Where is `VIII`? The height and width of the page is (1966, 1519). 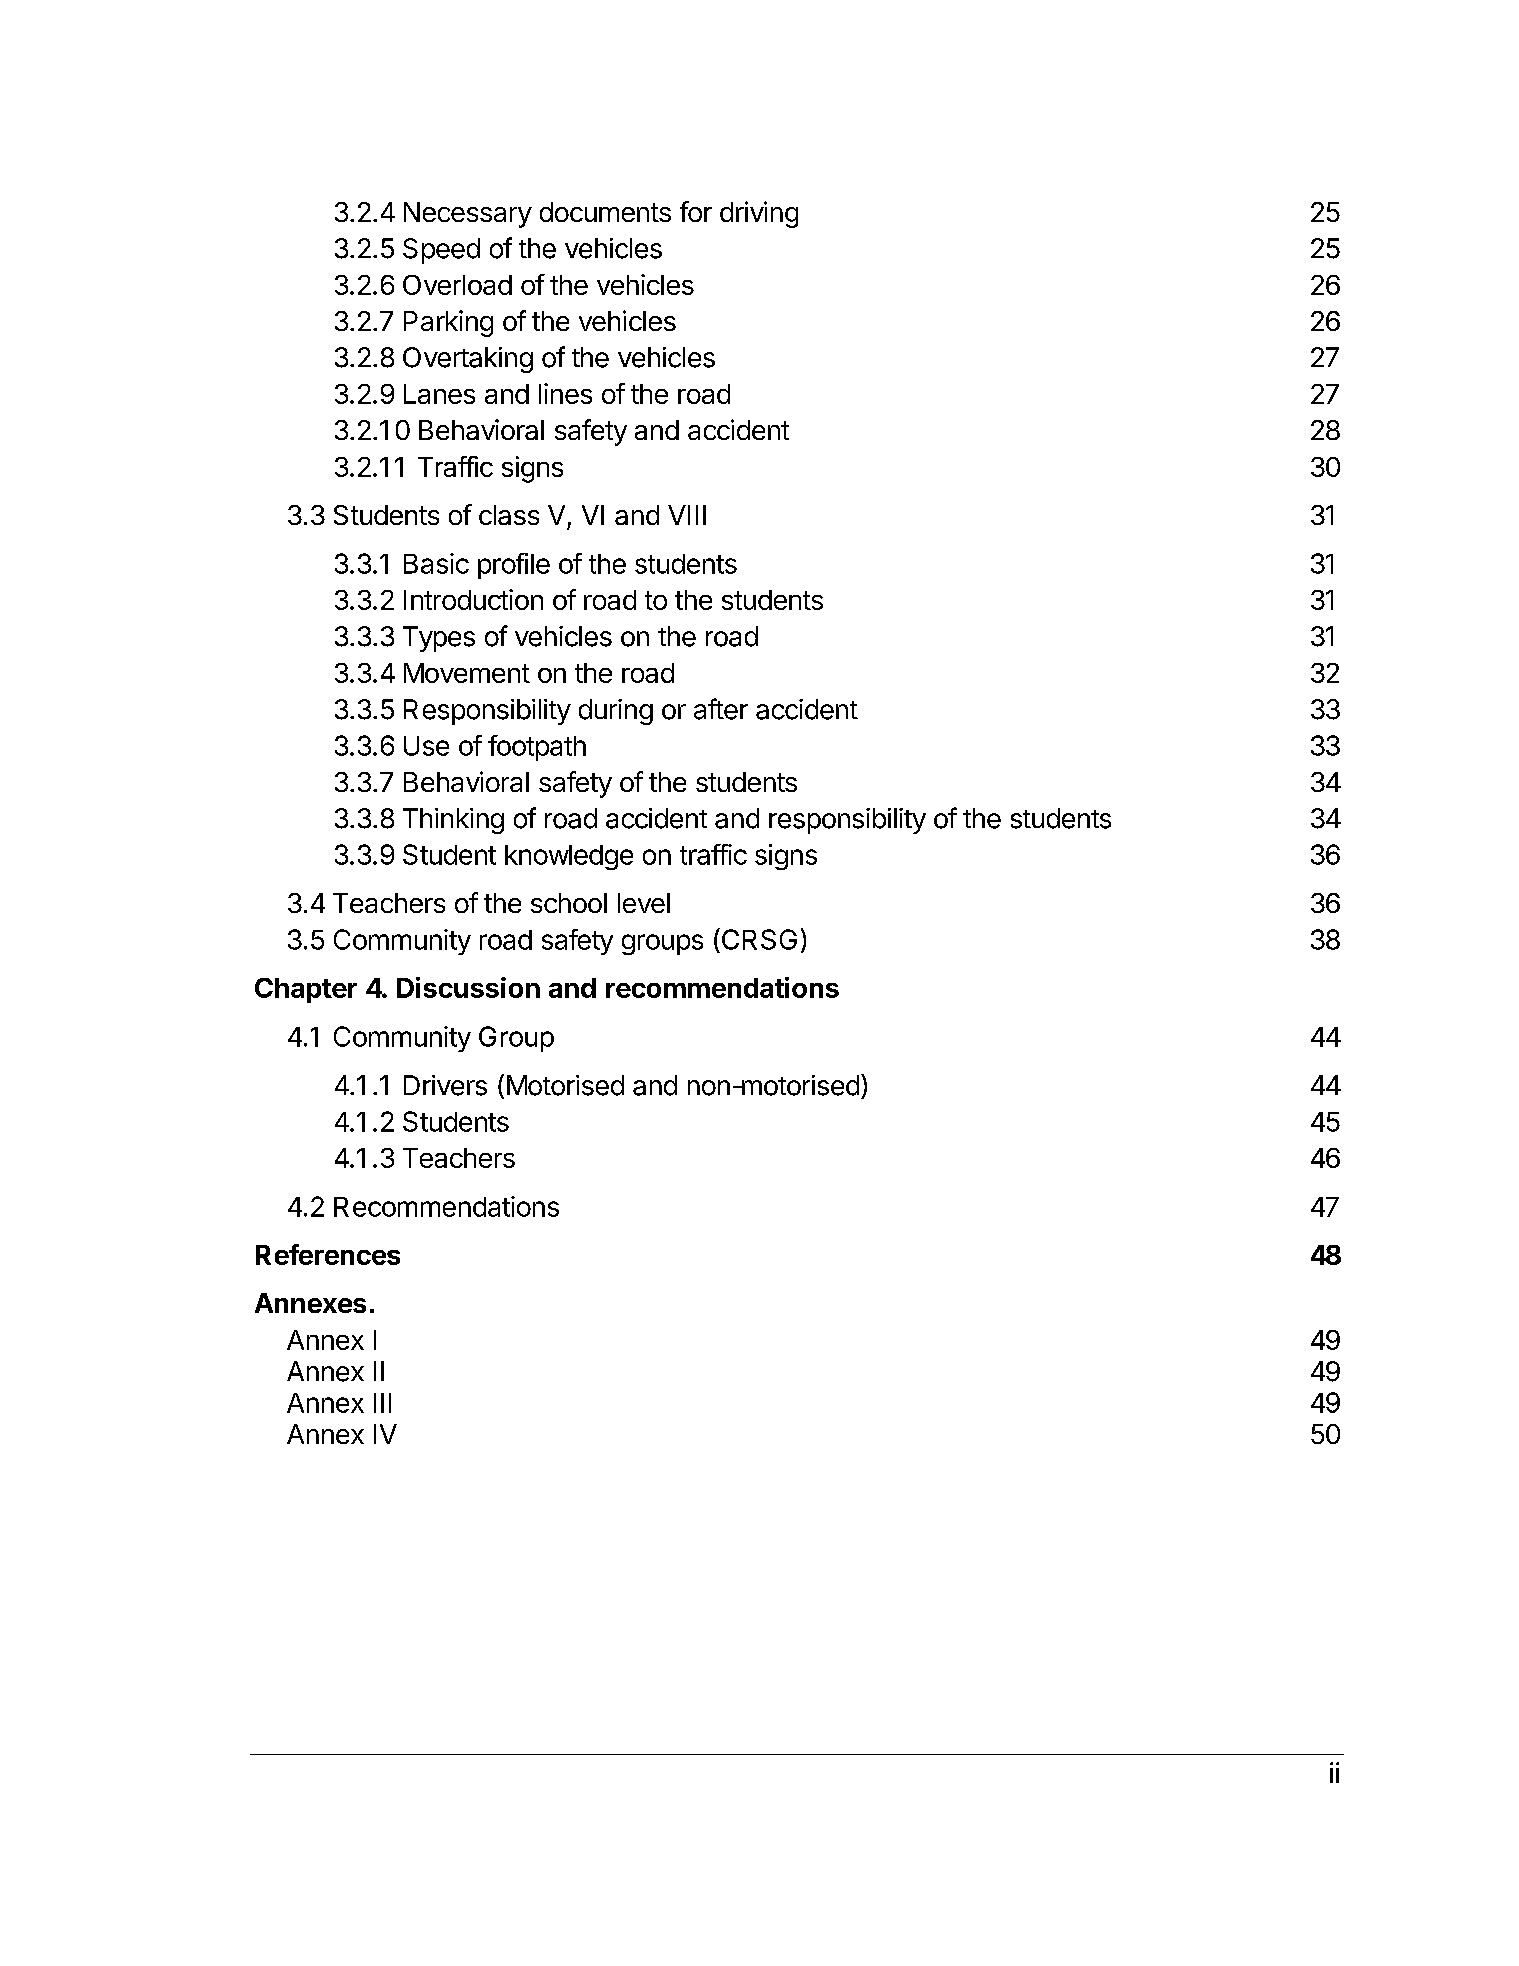
VIII is located at coordinates (687, 515).
